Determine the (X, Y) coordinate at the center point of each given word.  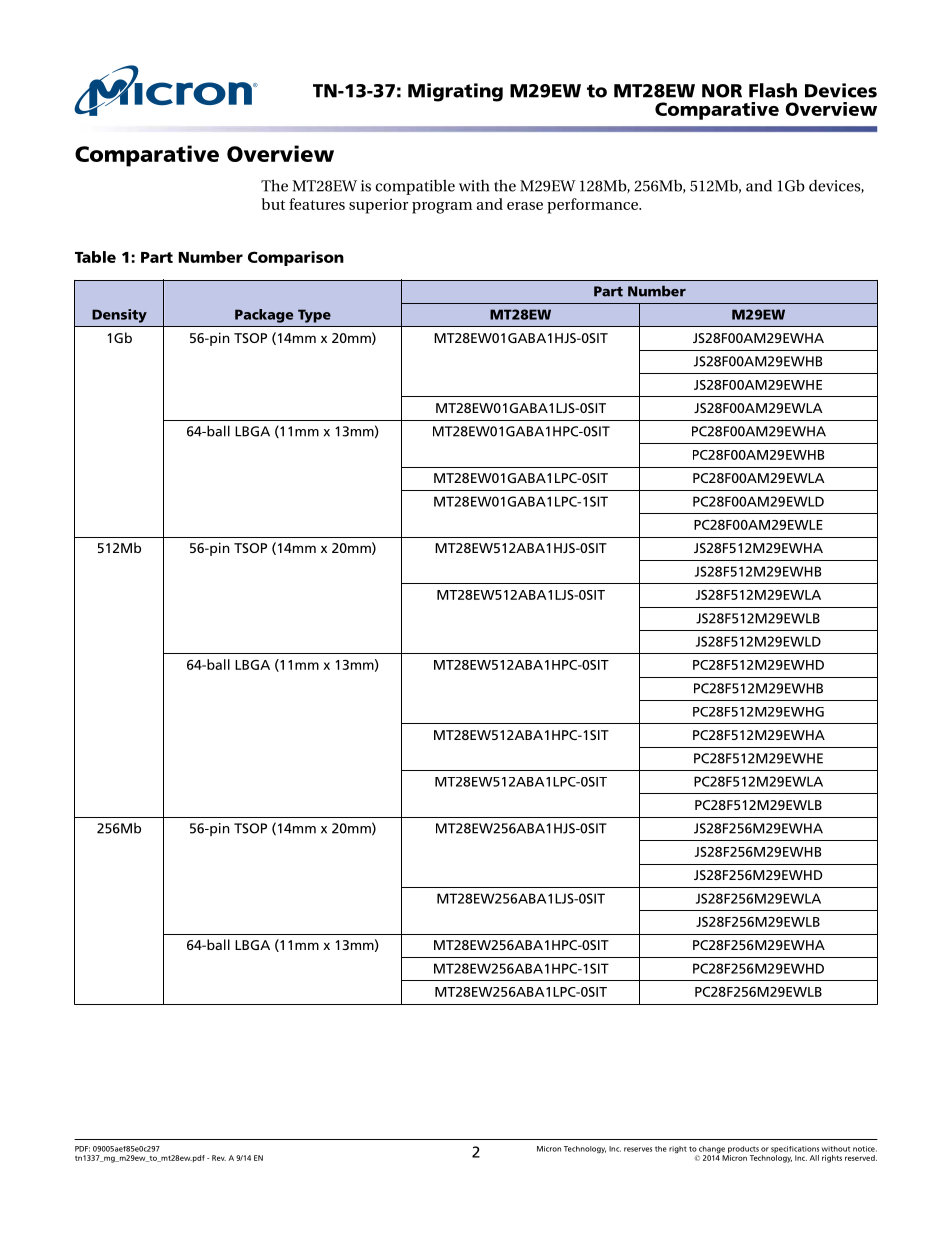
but (273, 204)
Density (119, 316)
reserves (638, 1149)
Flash (773, 90)
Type (314, 316)
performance (593, 206)
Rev (219, 1158)
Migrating (455, 92)
